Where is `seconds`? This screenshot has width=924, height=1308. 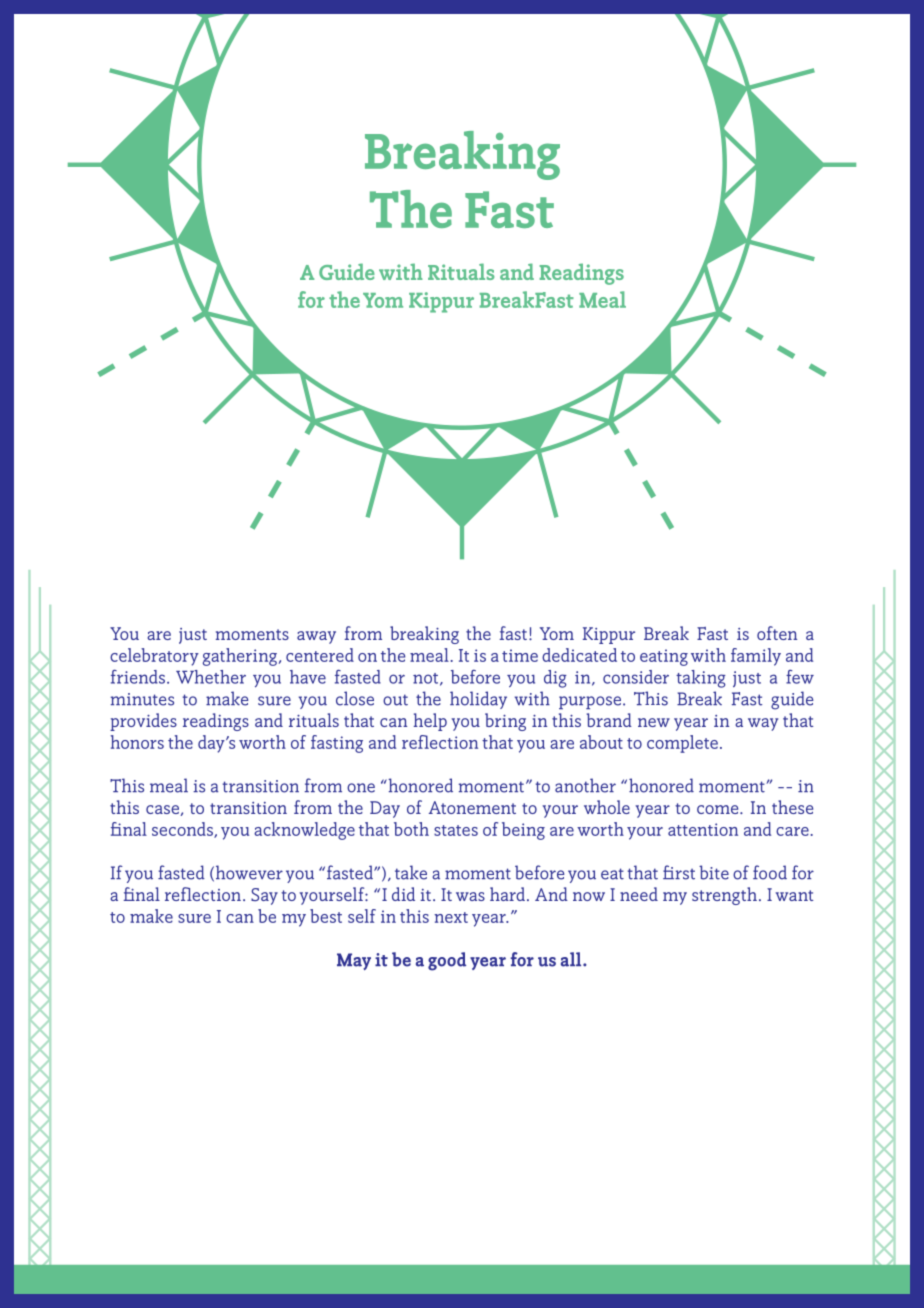
seconds is located at coordinates (183, 830).
